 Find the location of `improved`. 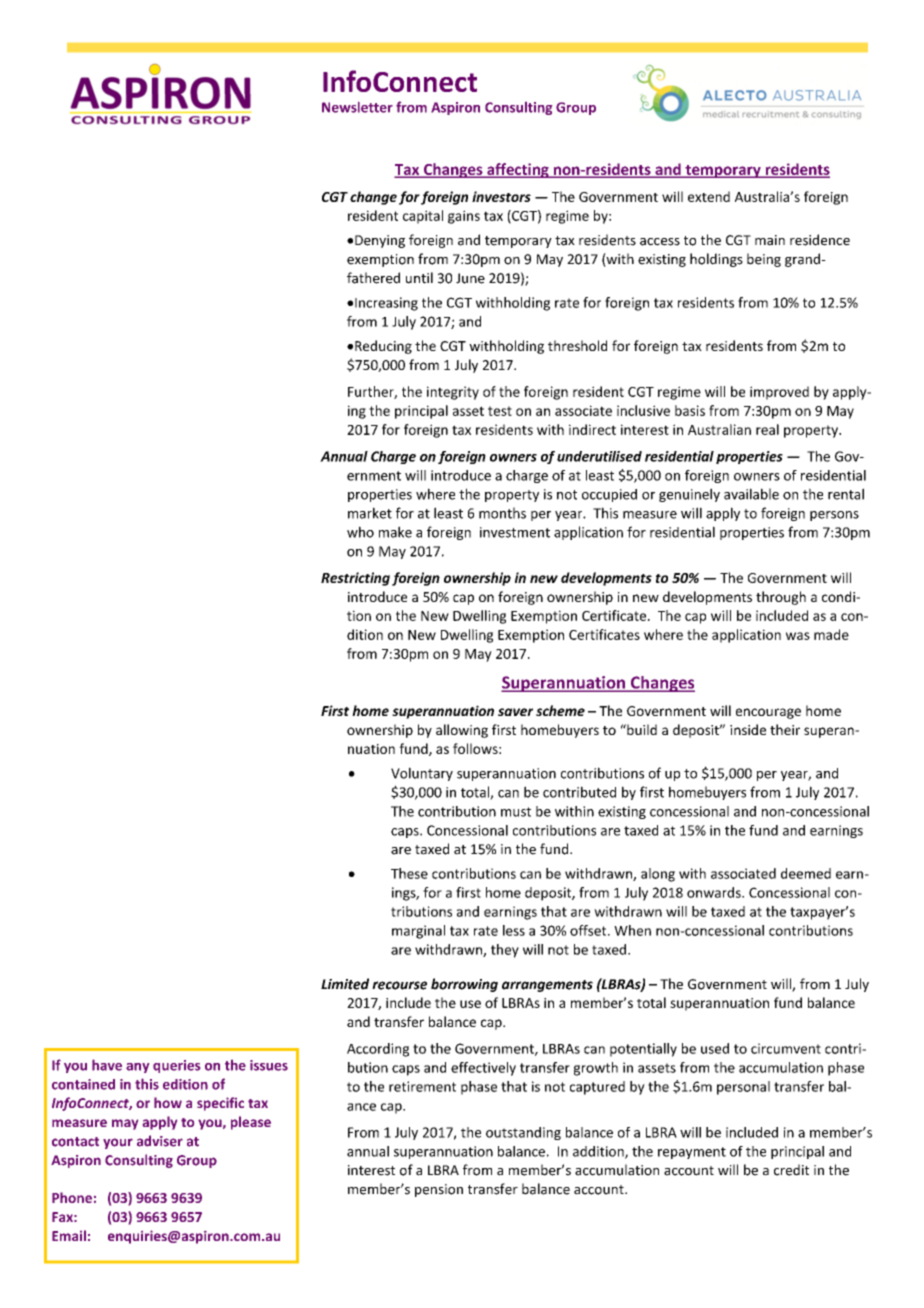

improved is located at coordinates (779, 393).
